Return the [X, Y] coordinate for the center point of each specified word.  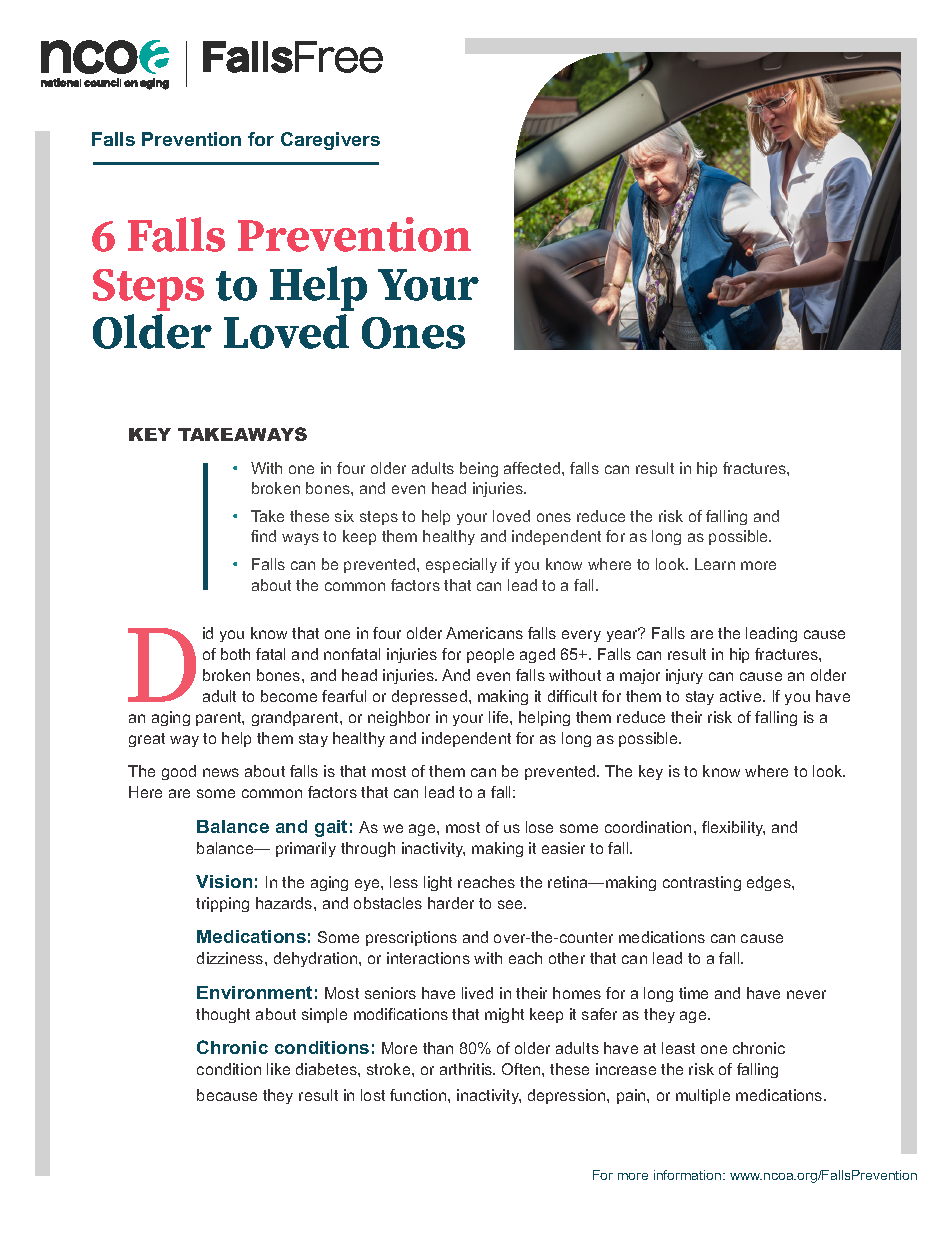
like [278, 1069]
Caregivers [330, 141]
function [419, 1095]
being [479, 469]
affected [533, 468]
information [689, 1175]
